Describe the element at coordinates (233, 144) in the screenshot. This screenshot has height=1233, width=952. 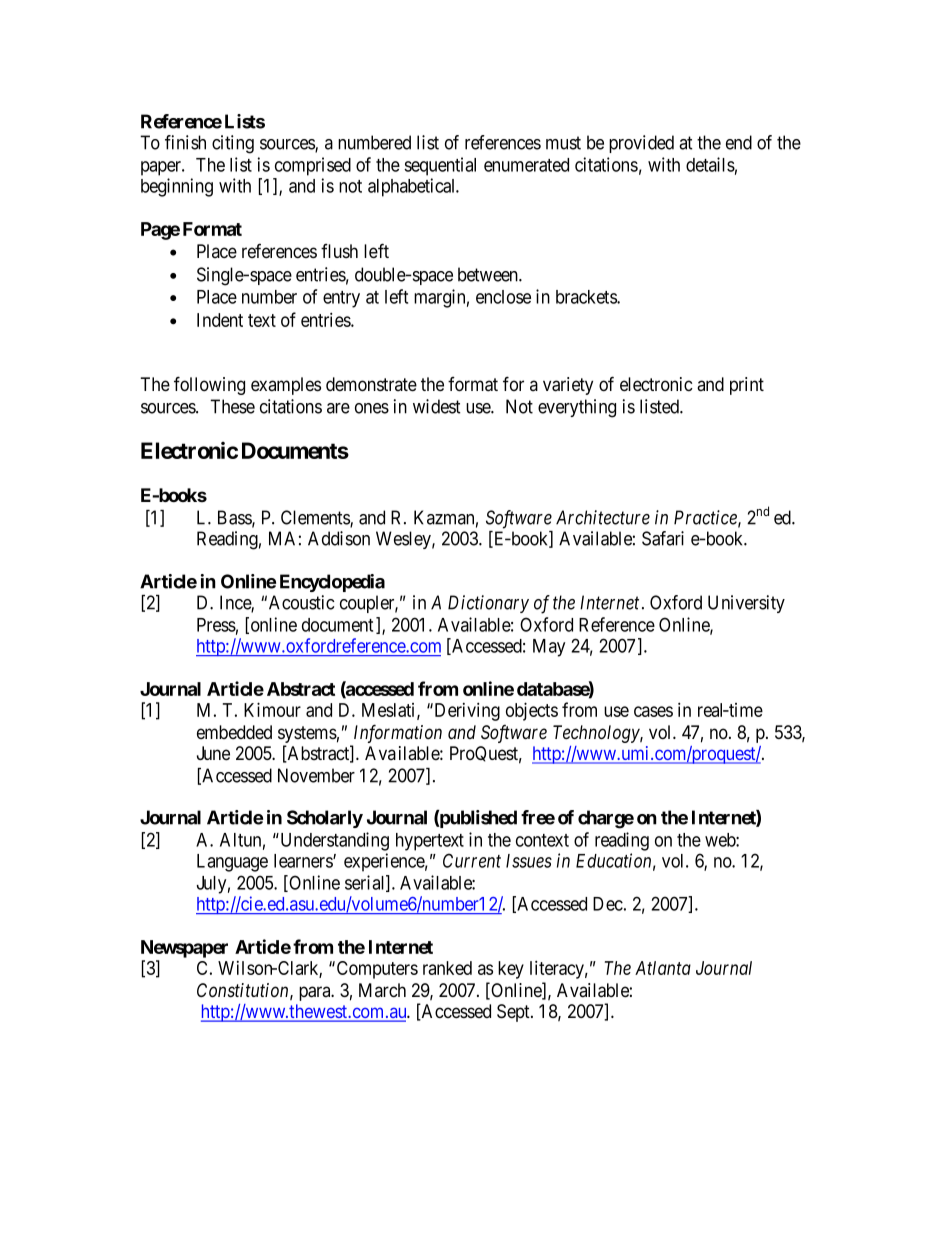
I see `citing` at that location.
